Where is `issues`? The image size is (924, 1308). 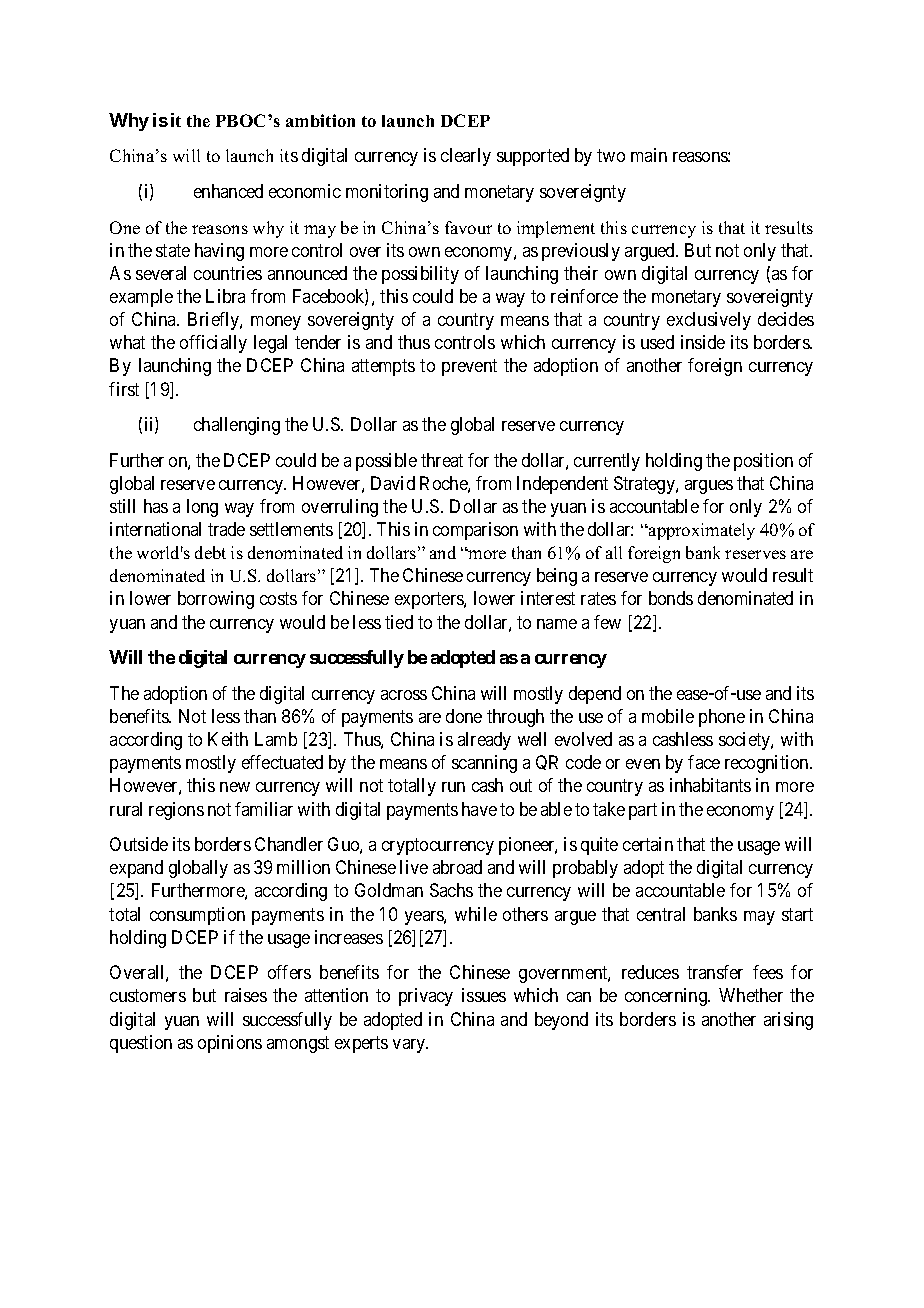 issues is located at coordinates (484, 995).
